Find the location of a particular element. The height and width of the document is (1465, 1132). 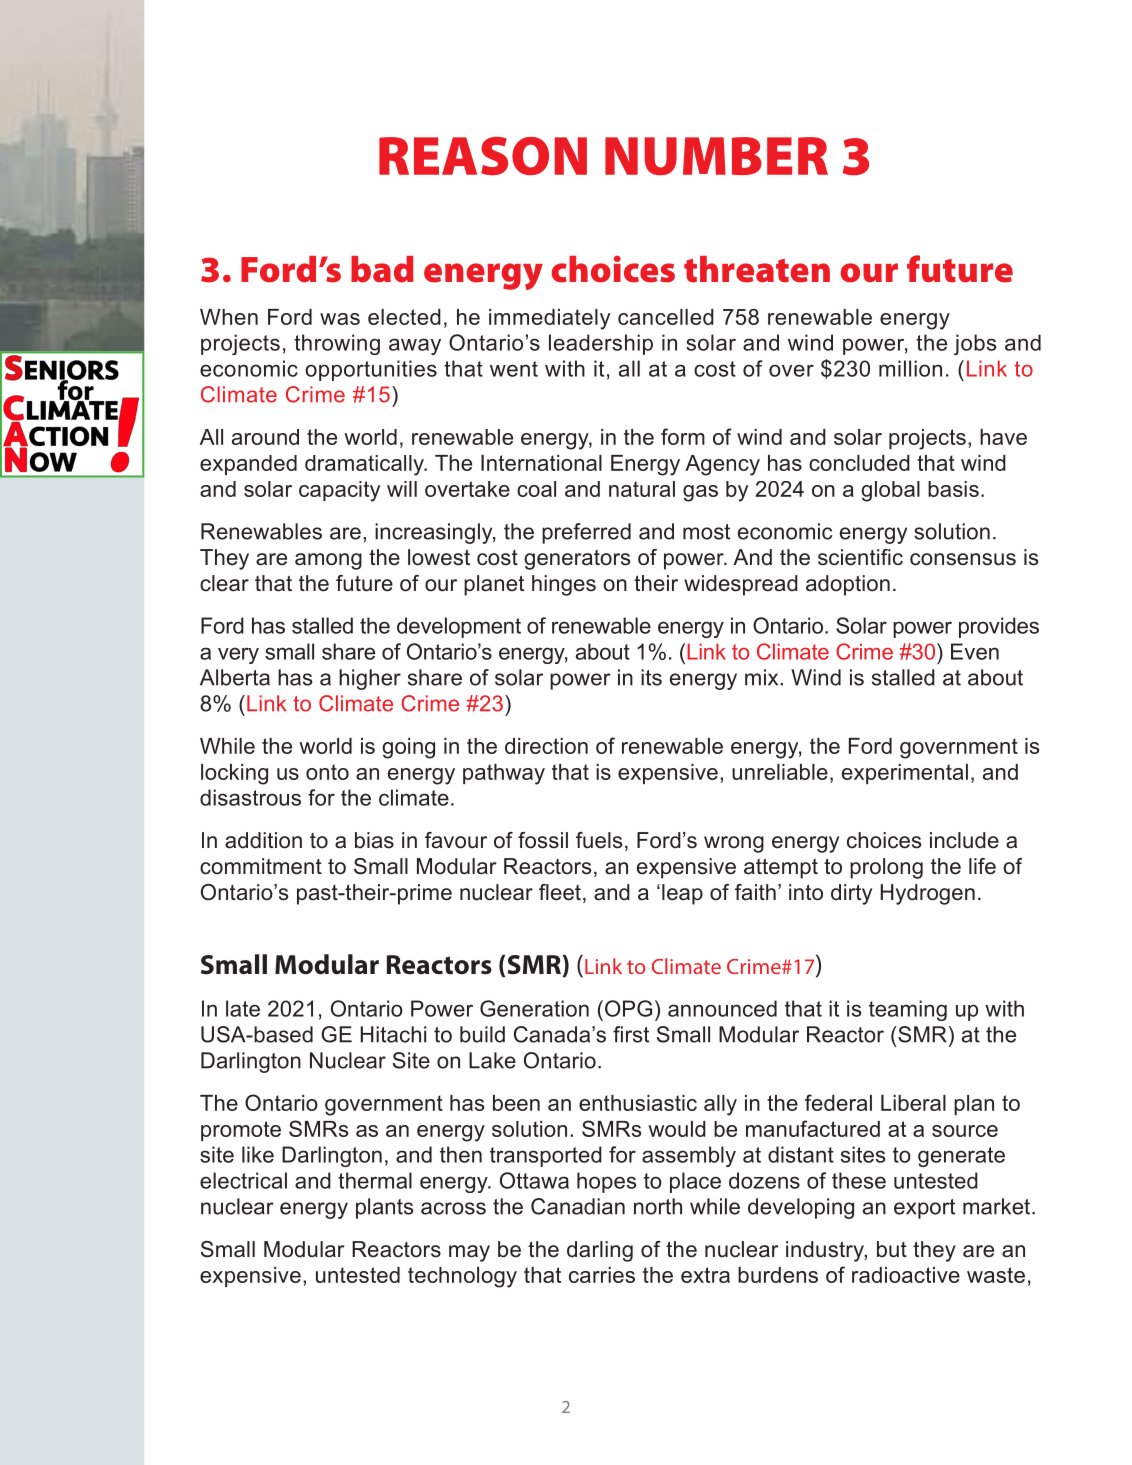

its is located at coordinates (651, 677).
